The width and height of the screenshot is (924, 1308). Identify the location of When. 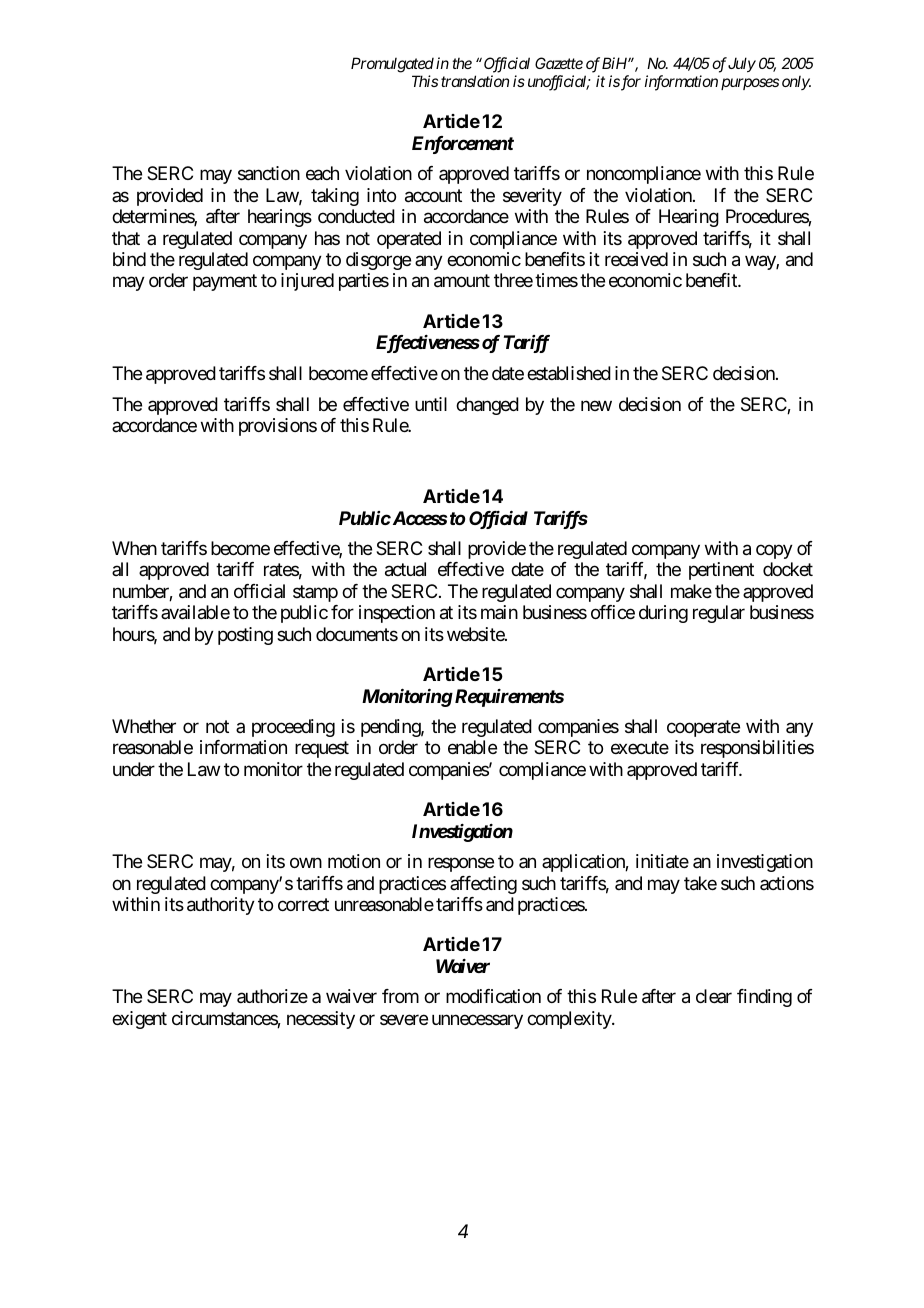
(134, 548).
